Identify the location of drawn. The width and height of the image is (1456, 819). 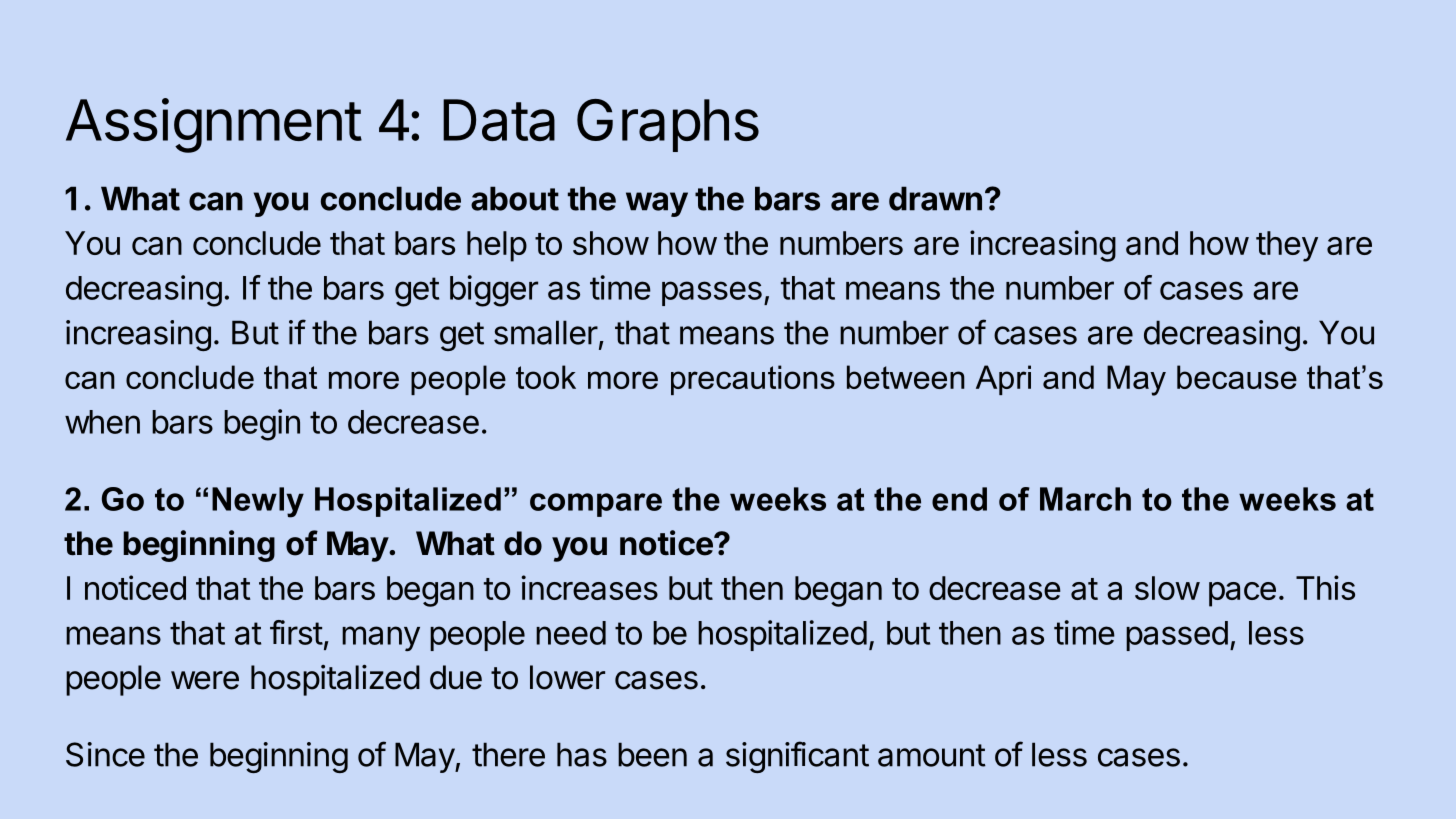
(935, 198).
